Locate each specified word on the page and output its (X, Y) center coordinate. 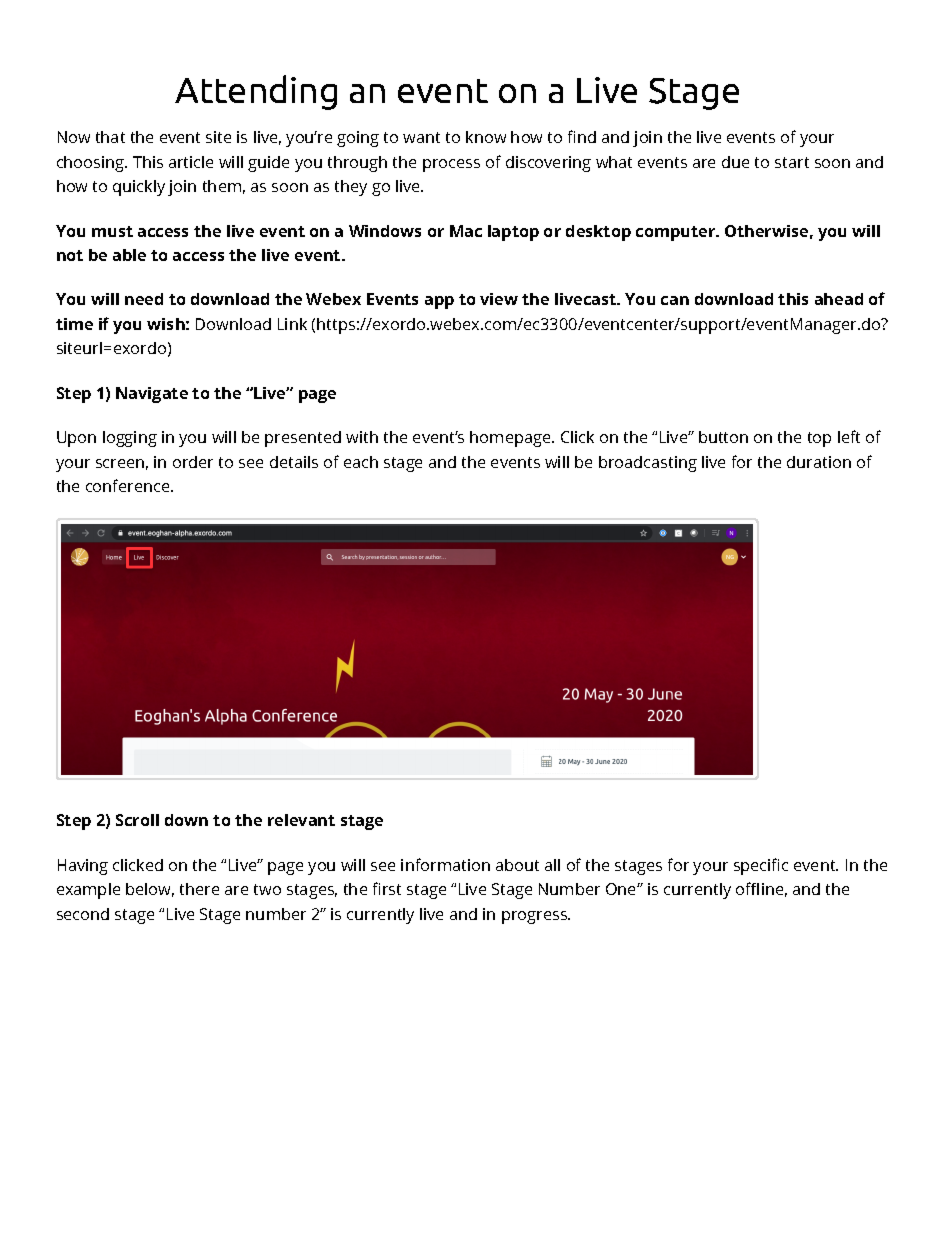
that (110, 137)
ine (772, 889)
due (735, 162)
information (445, 864)
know (486, 137)
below (150, 890)
